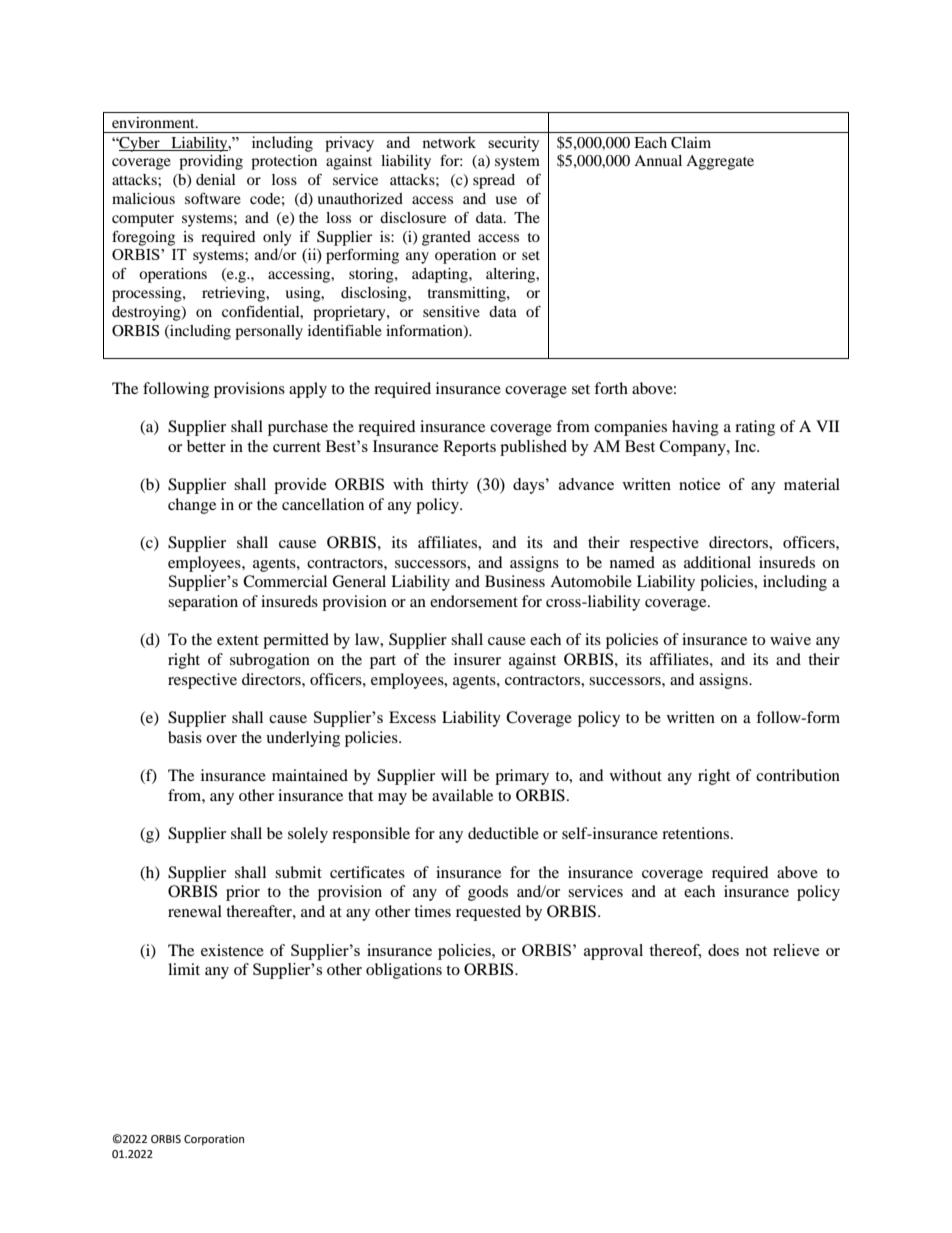 The image size is (952, 1233). Describe the element at coordinates (238, 640) in the screenshot. I see `extent` at that location.
